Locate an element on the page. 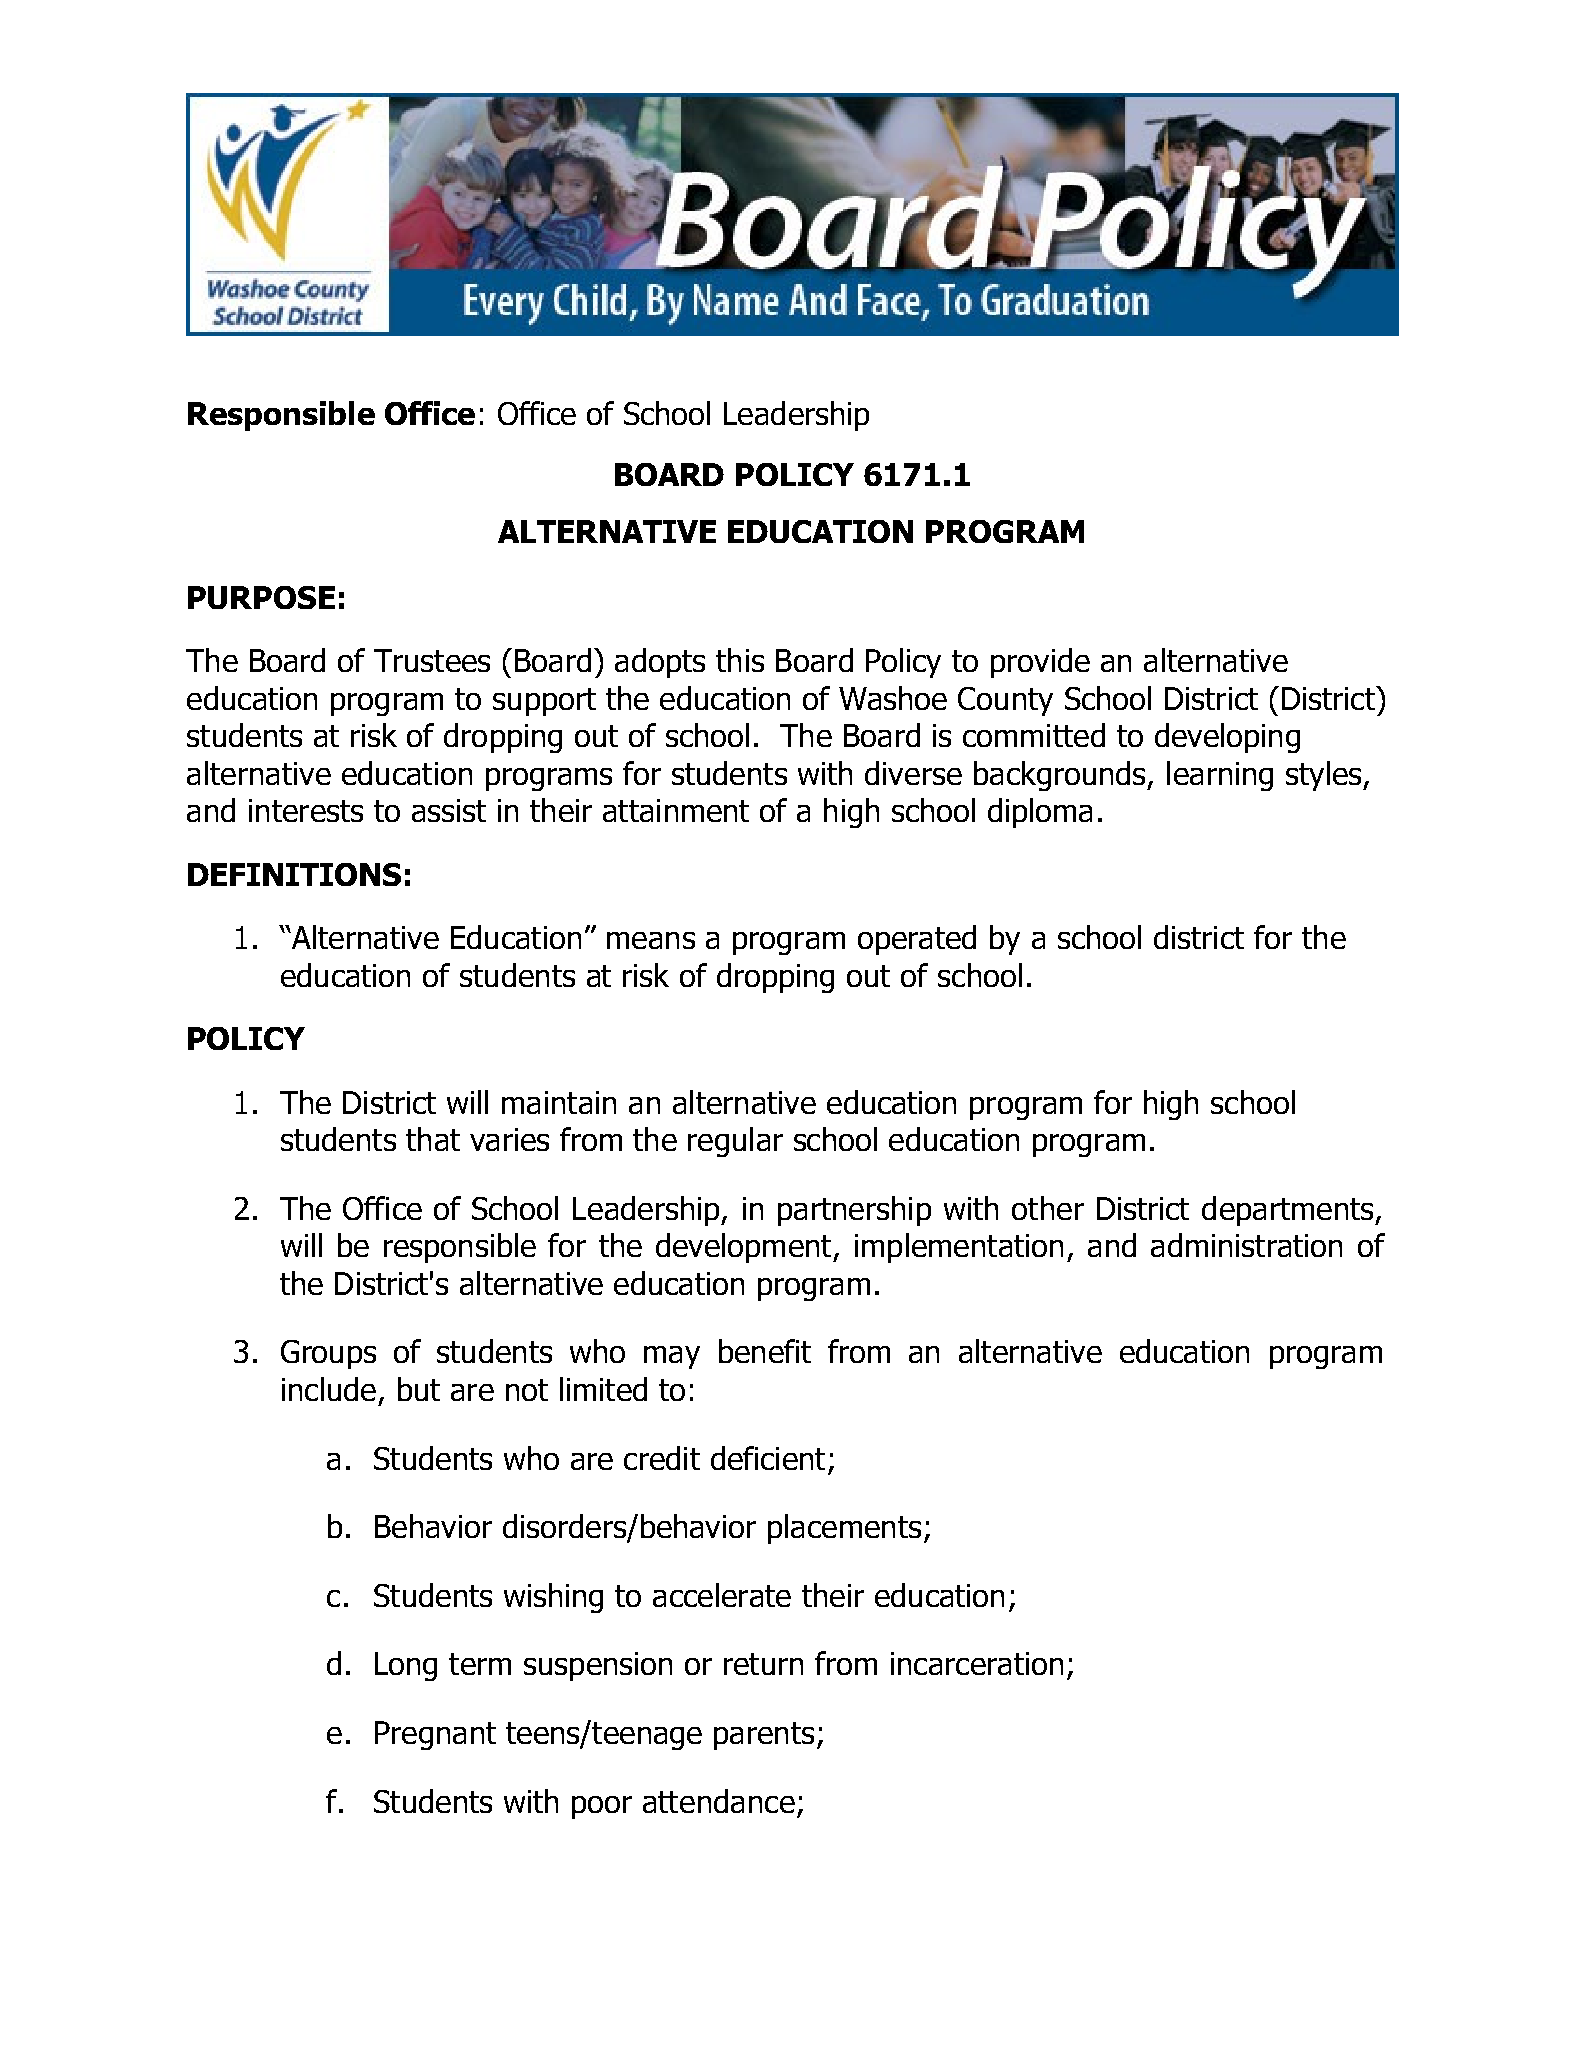 The image size is (1585, 2052). Trustees is located at coordinates (432, 660).
